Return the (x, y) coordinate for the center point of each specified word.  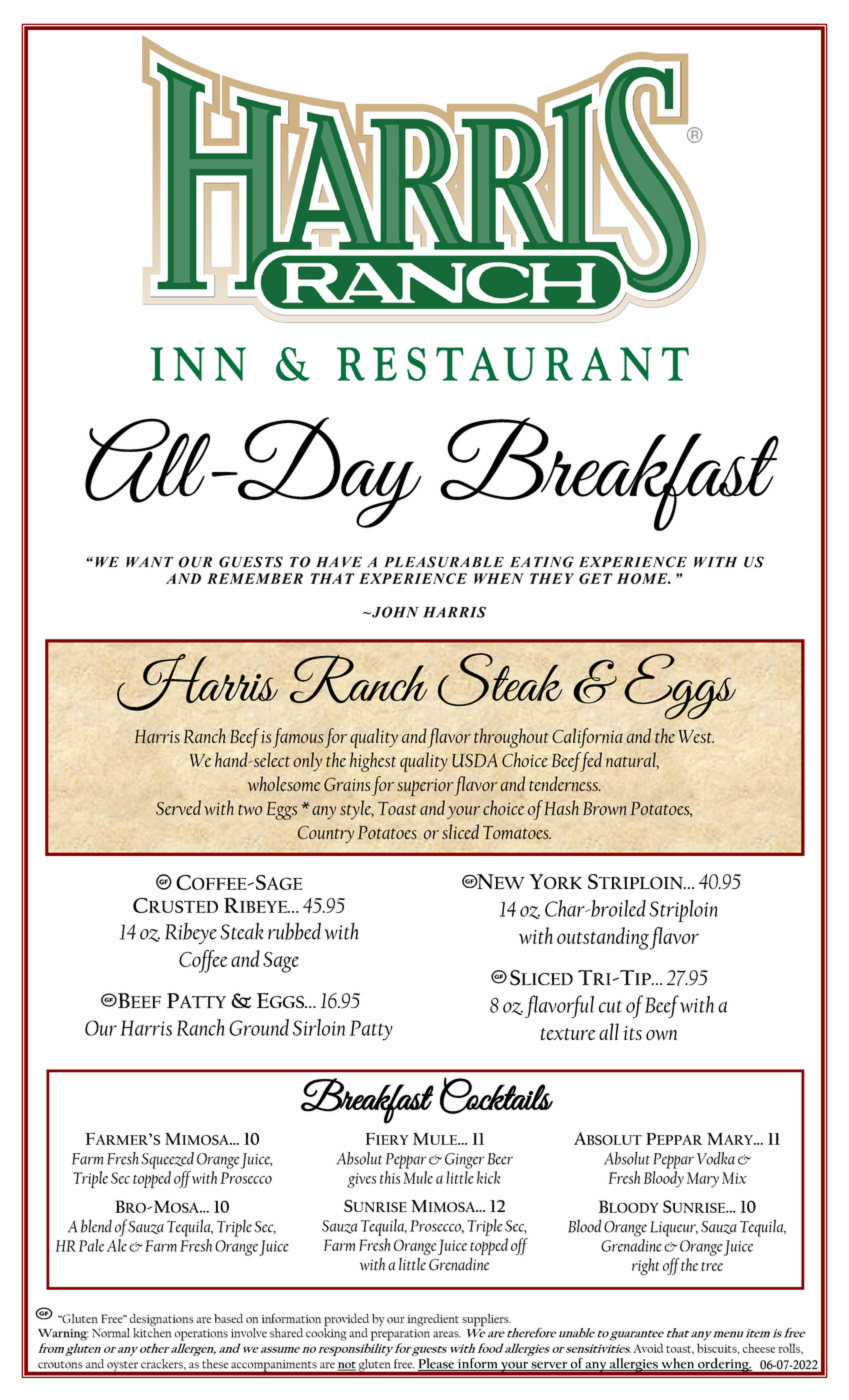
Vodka (716, 1158)
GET (595, 578)
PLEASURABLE (444, 562)
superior (425, 787)
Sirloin (319, 1027)
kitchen (152, 1332)
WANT (149, 562)
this (390, 1177)
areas (447, 1334)
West (696, 736)
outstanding (603, 938)
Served (178, 807)
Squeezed (168, 1160)
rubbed (294, 931)
